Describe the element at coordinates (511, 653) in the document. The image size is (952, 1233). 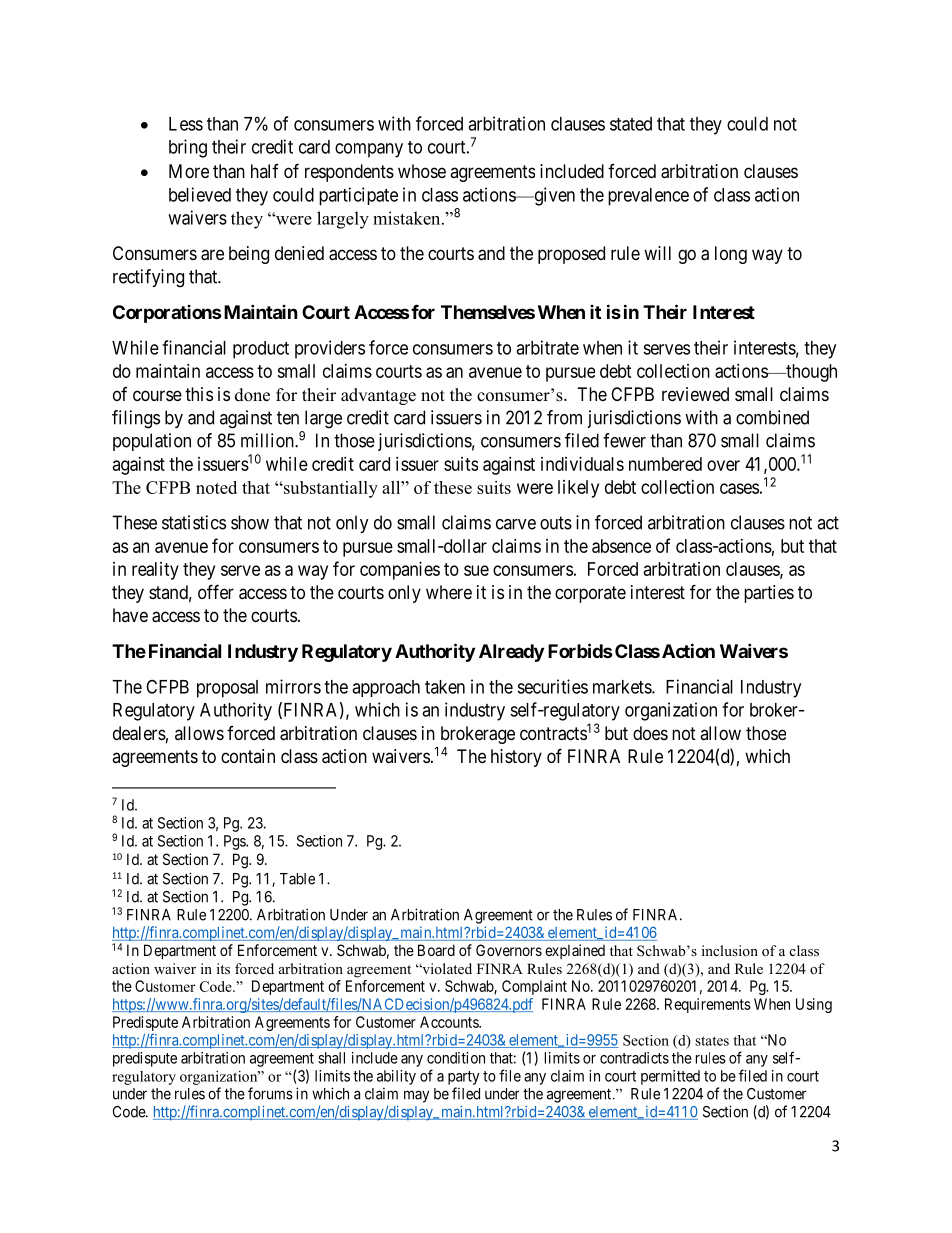
I see `Already` at that location.
